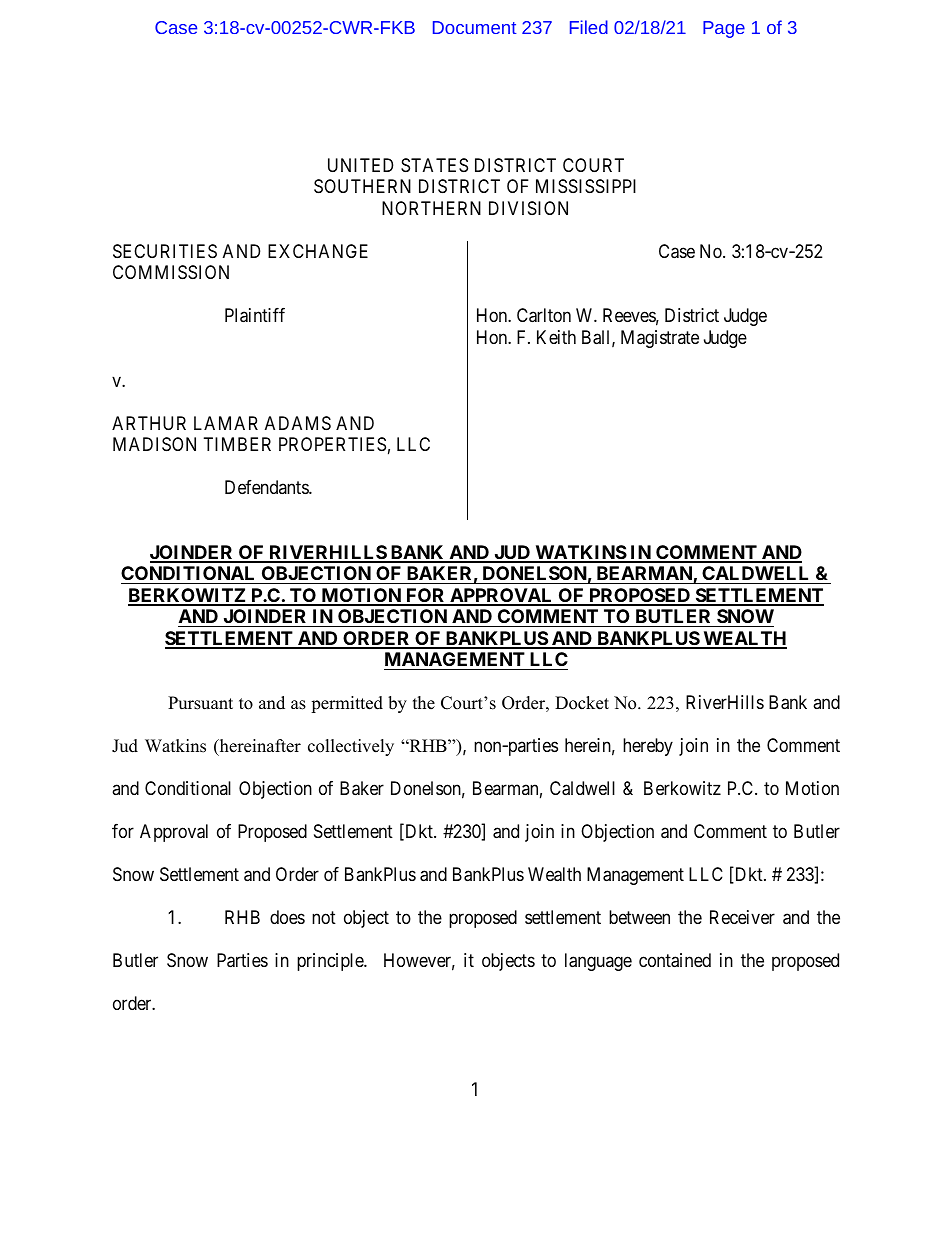 This document has width=952, height=1233. What do you see at coordinates (200, 703) in the document?
I see `Pursuant` at bounding box center [200, 703].
